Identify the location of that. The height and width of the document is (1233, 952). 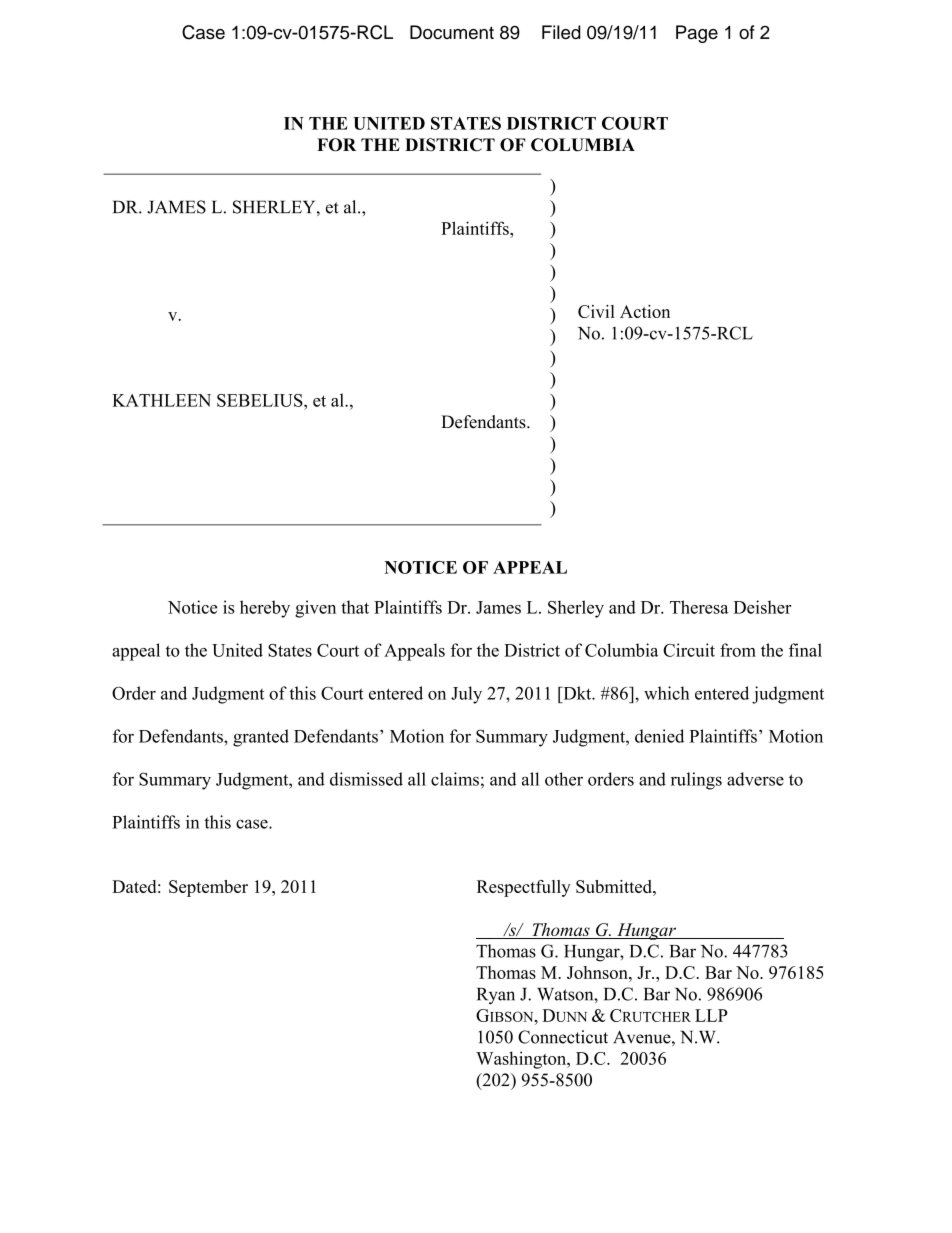
(355, 607).
